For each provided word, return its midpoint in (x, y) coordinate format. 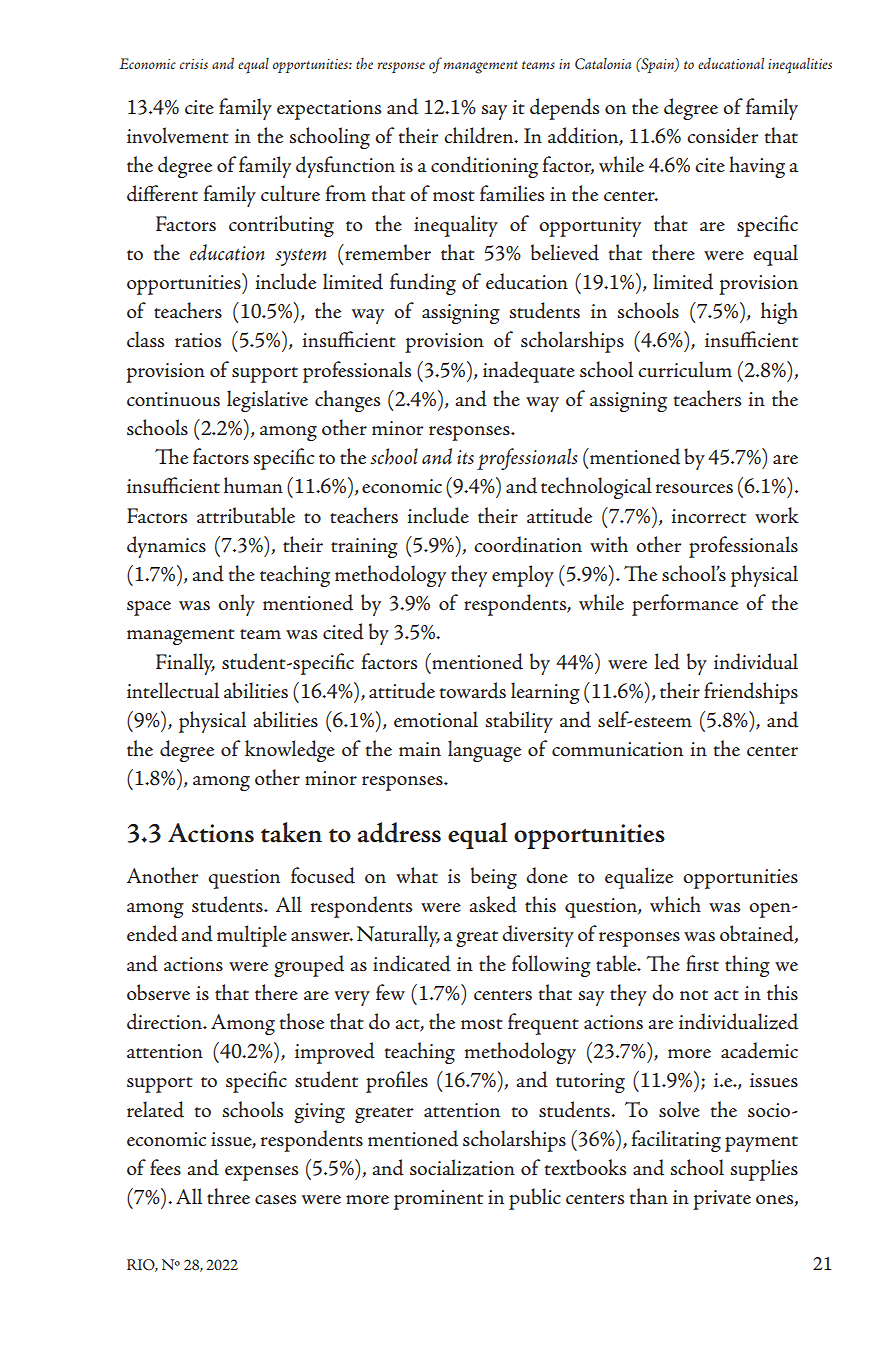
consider (722, 135)
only (236, 605)
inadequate (529, 372)
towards (472, 690)
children (480, 135)
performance (685, 605)
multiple (252, 936)
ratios (198, 340)
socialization (462, 1167)
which (675, 904)
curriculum (685, 369)
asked (493, 904)
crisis (194, 64)
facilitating (676, 1141)
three (228, 1196)
